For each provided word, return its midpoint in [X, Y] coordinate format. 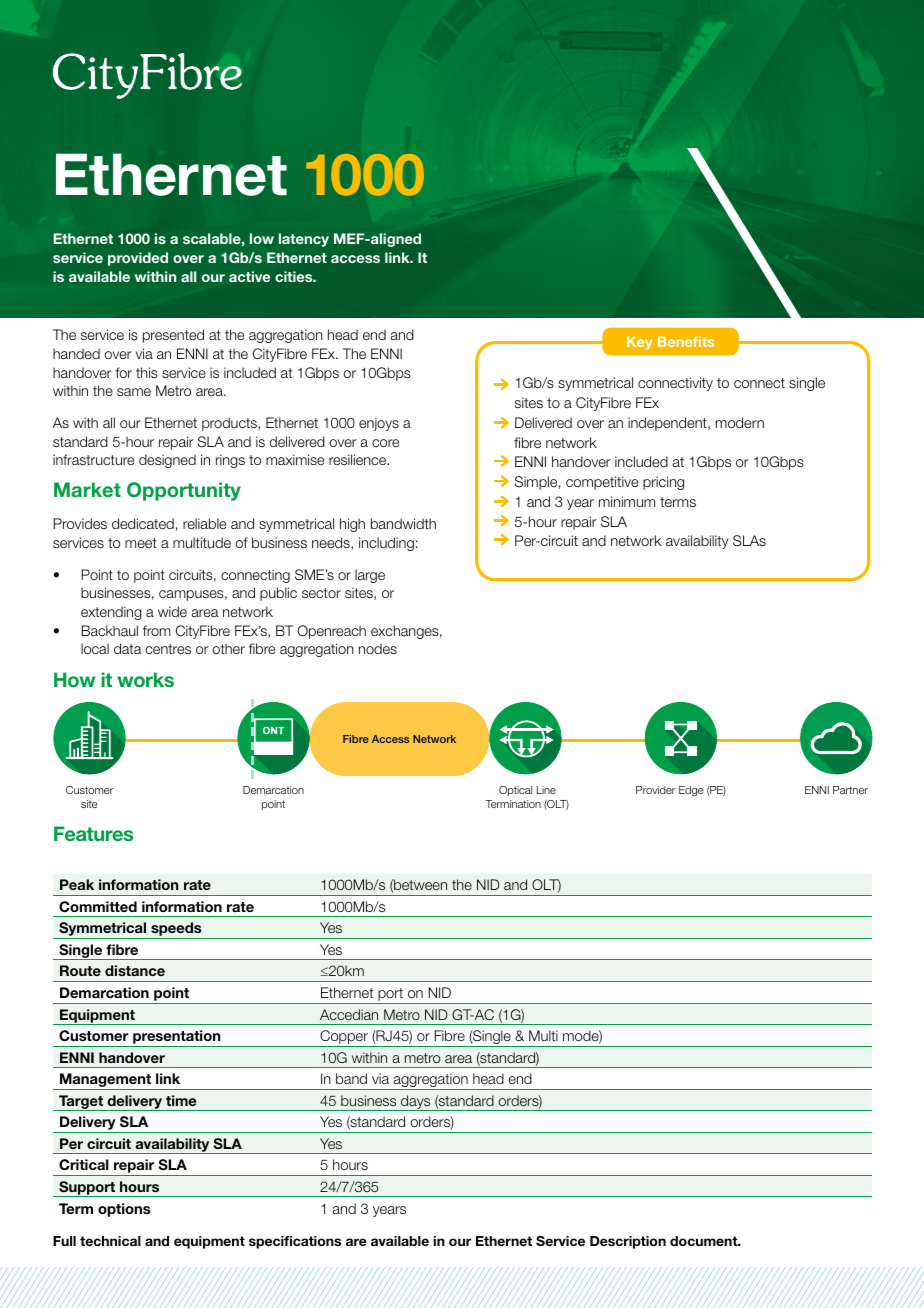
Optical [515, 791]
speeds [176, 930]
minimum [627, 501]
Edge [691, 791]
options [124, 1210]
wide [172, 611]
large [370, 576]
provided [138, 259]
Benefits [686, 341]
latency [304, 240]
